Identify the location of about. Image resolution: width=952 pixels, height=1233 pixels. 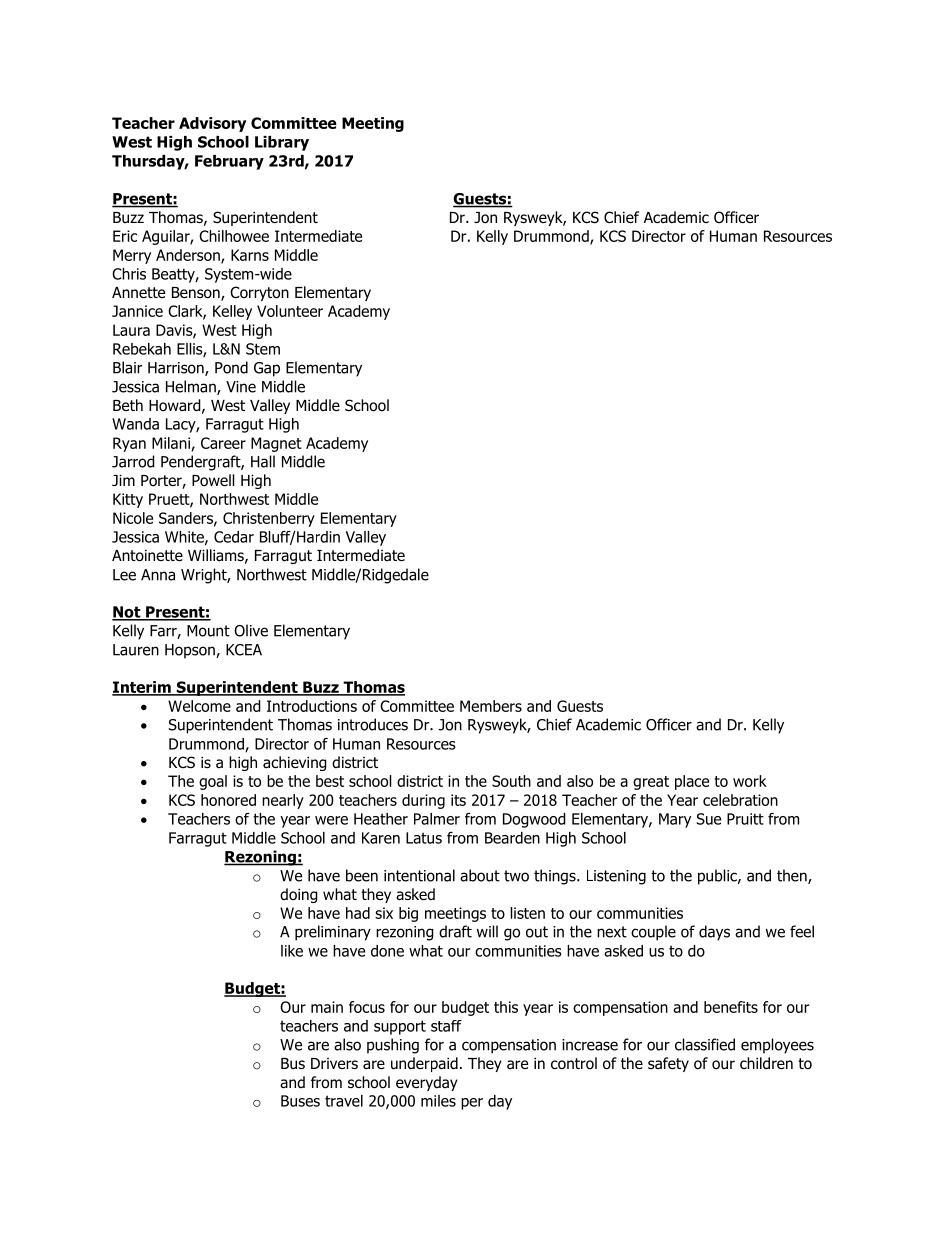
(480, 875).
